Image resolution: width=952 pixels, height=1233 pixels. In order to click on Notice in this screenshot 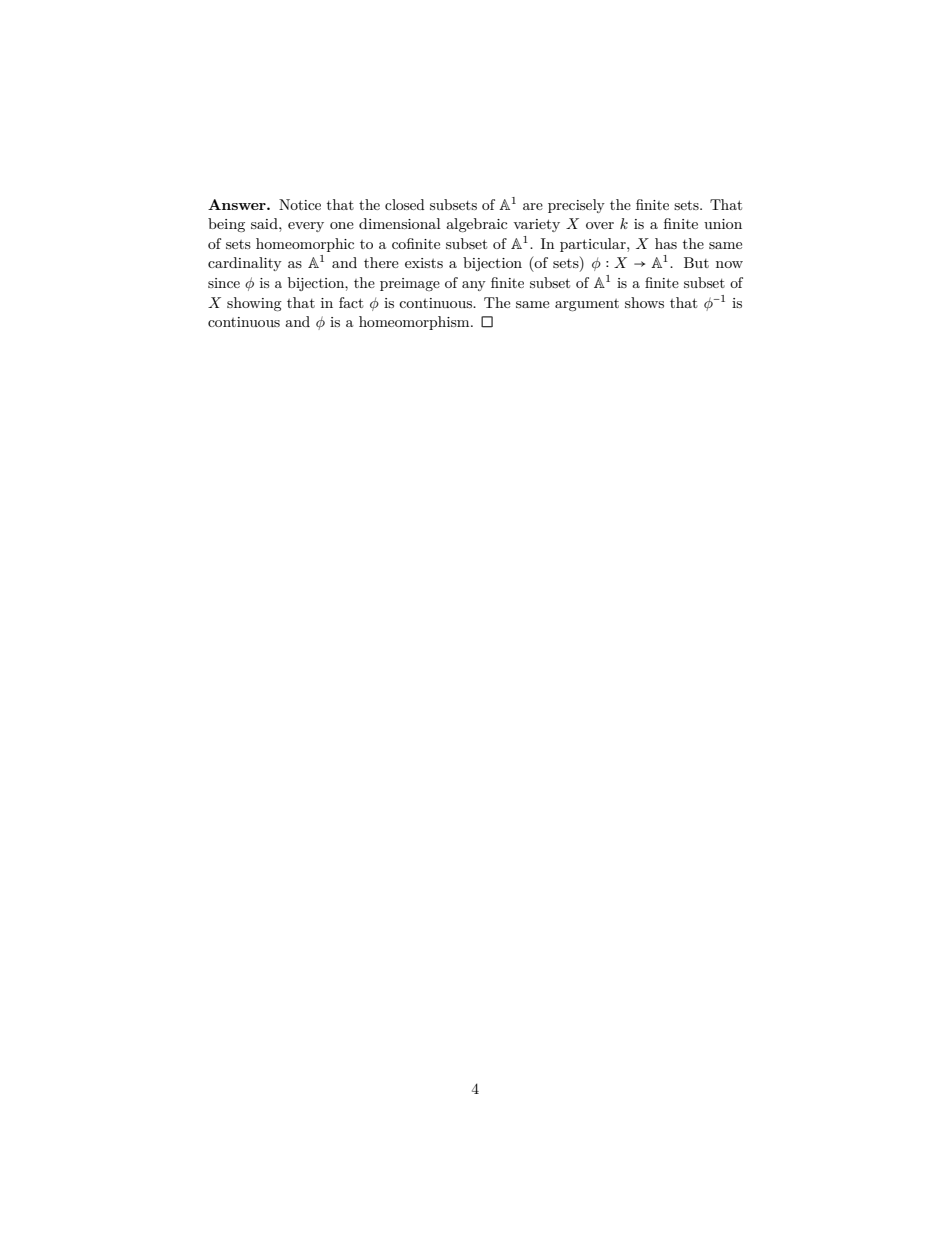, I will do `click(300, 204)`.
